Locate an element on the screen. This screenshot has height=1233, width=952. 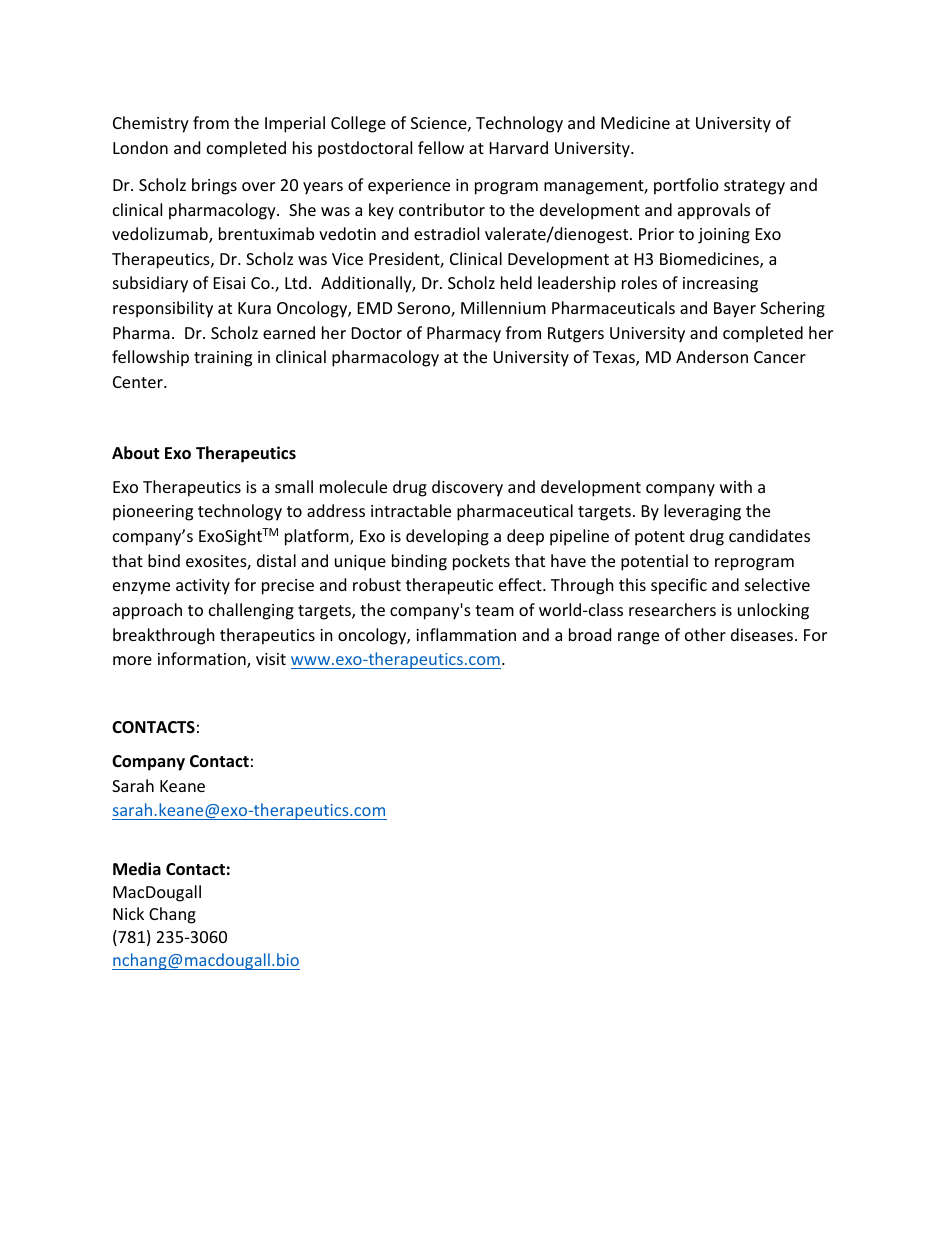
Harvard is located at coordinates (519, 147).
